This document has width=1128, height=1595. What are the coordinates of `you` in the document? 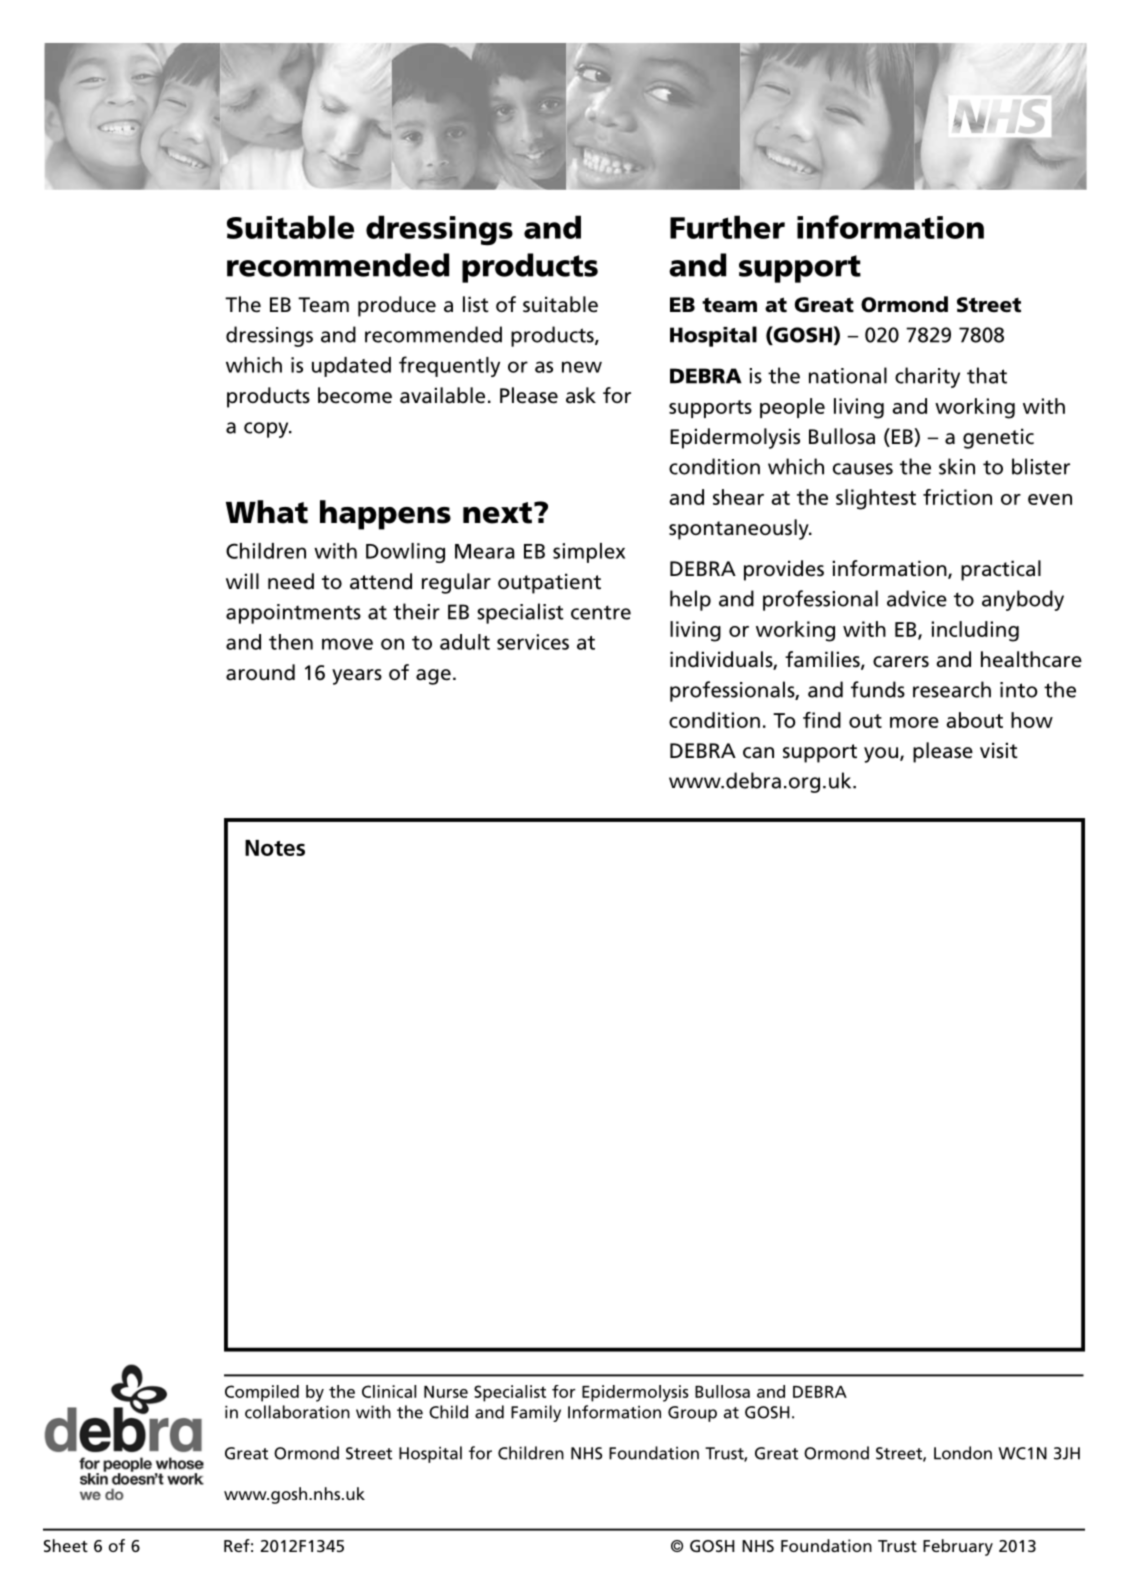 It's located at (882, 755).
